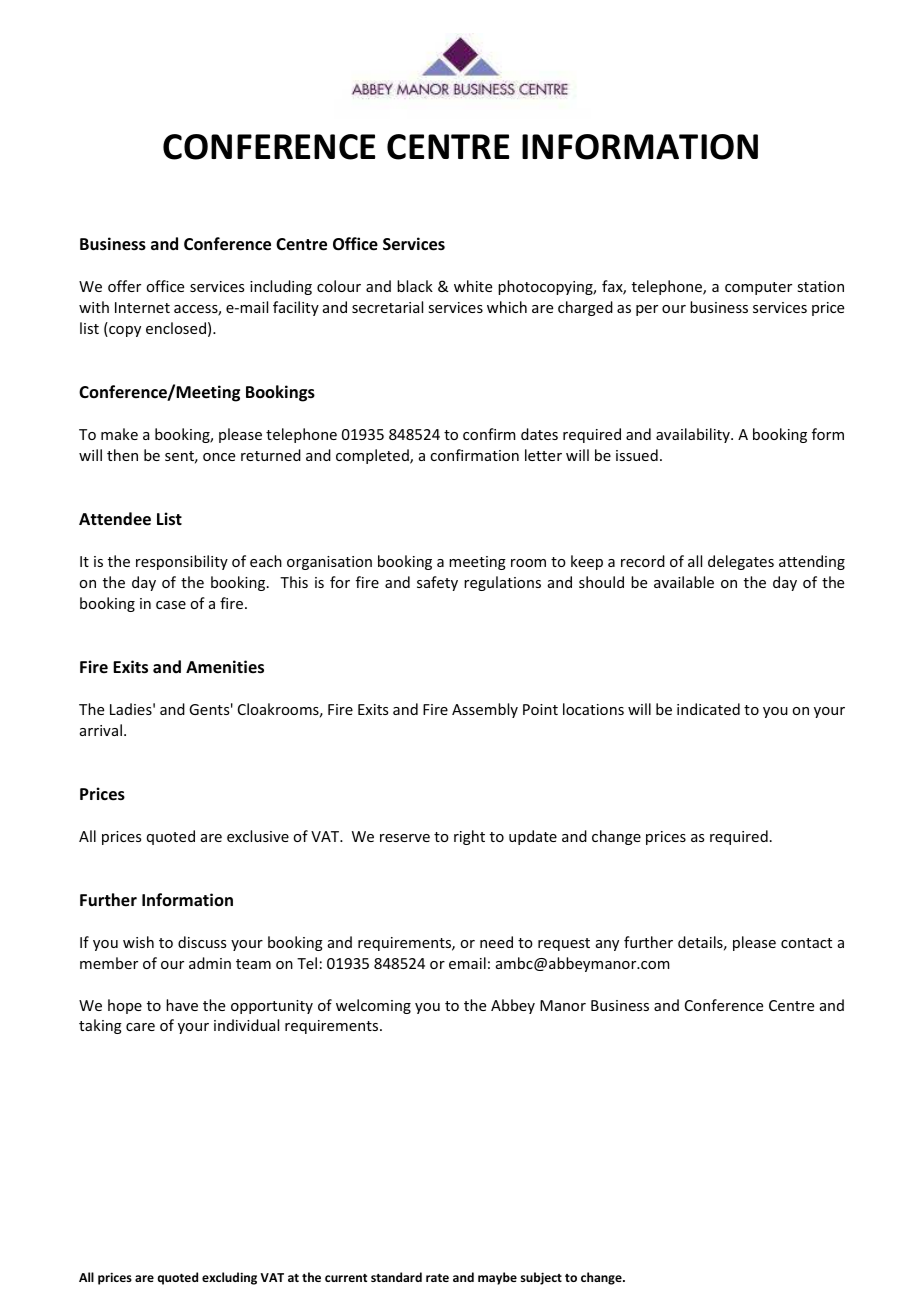 The width and height of the screenshot is (924, 1308). I want to click on right, so click(469, 837).
